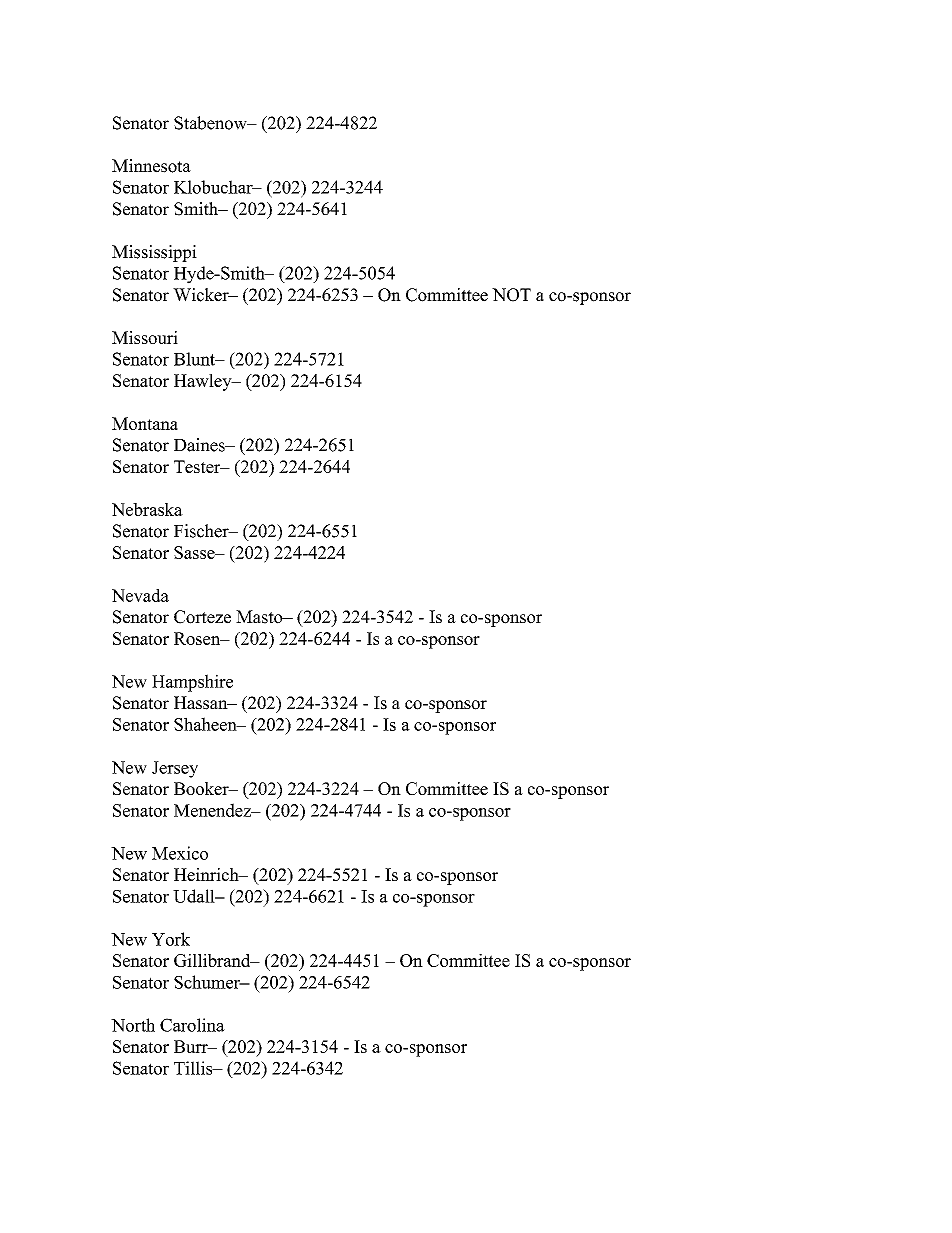 Image resolution: width=952 pixels, height=1233 pixels. What do you see at coordinates (511, 295) in the document?
I see `NOT` at bounding box center [511, 295].
